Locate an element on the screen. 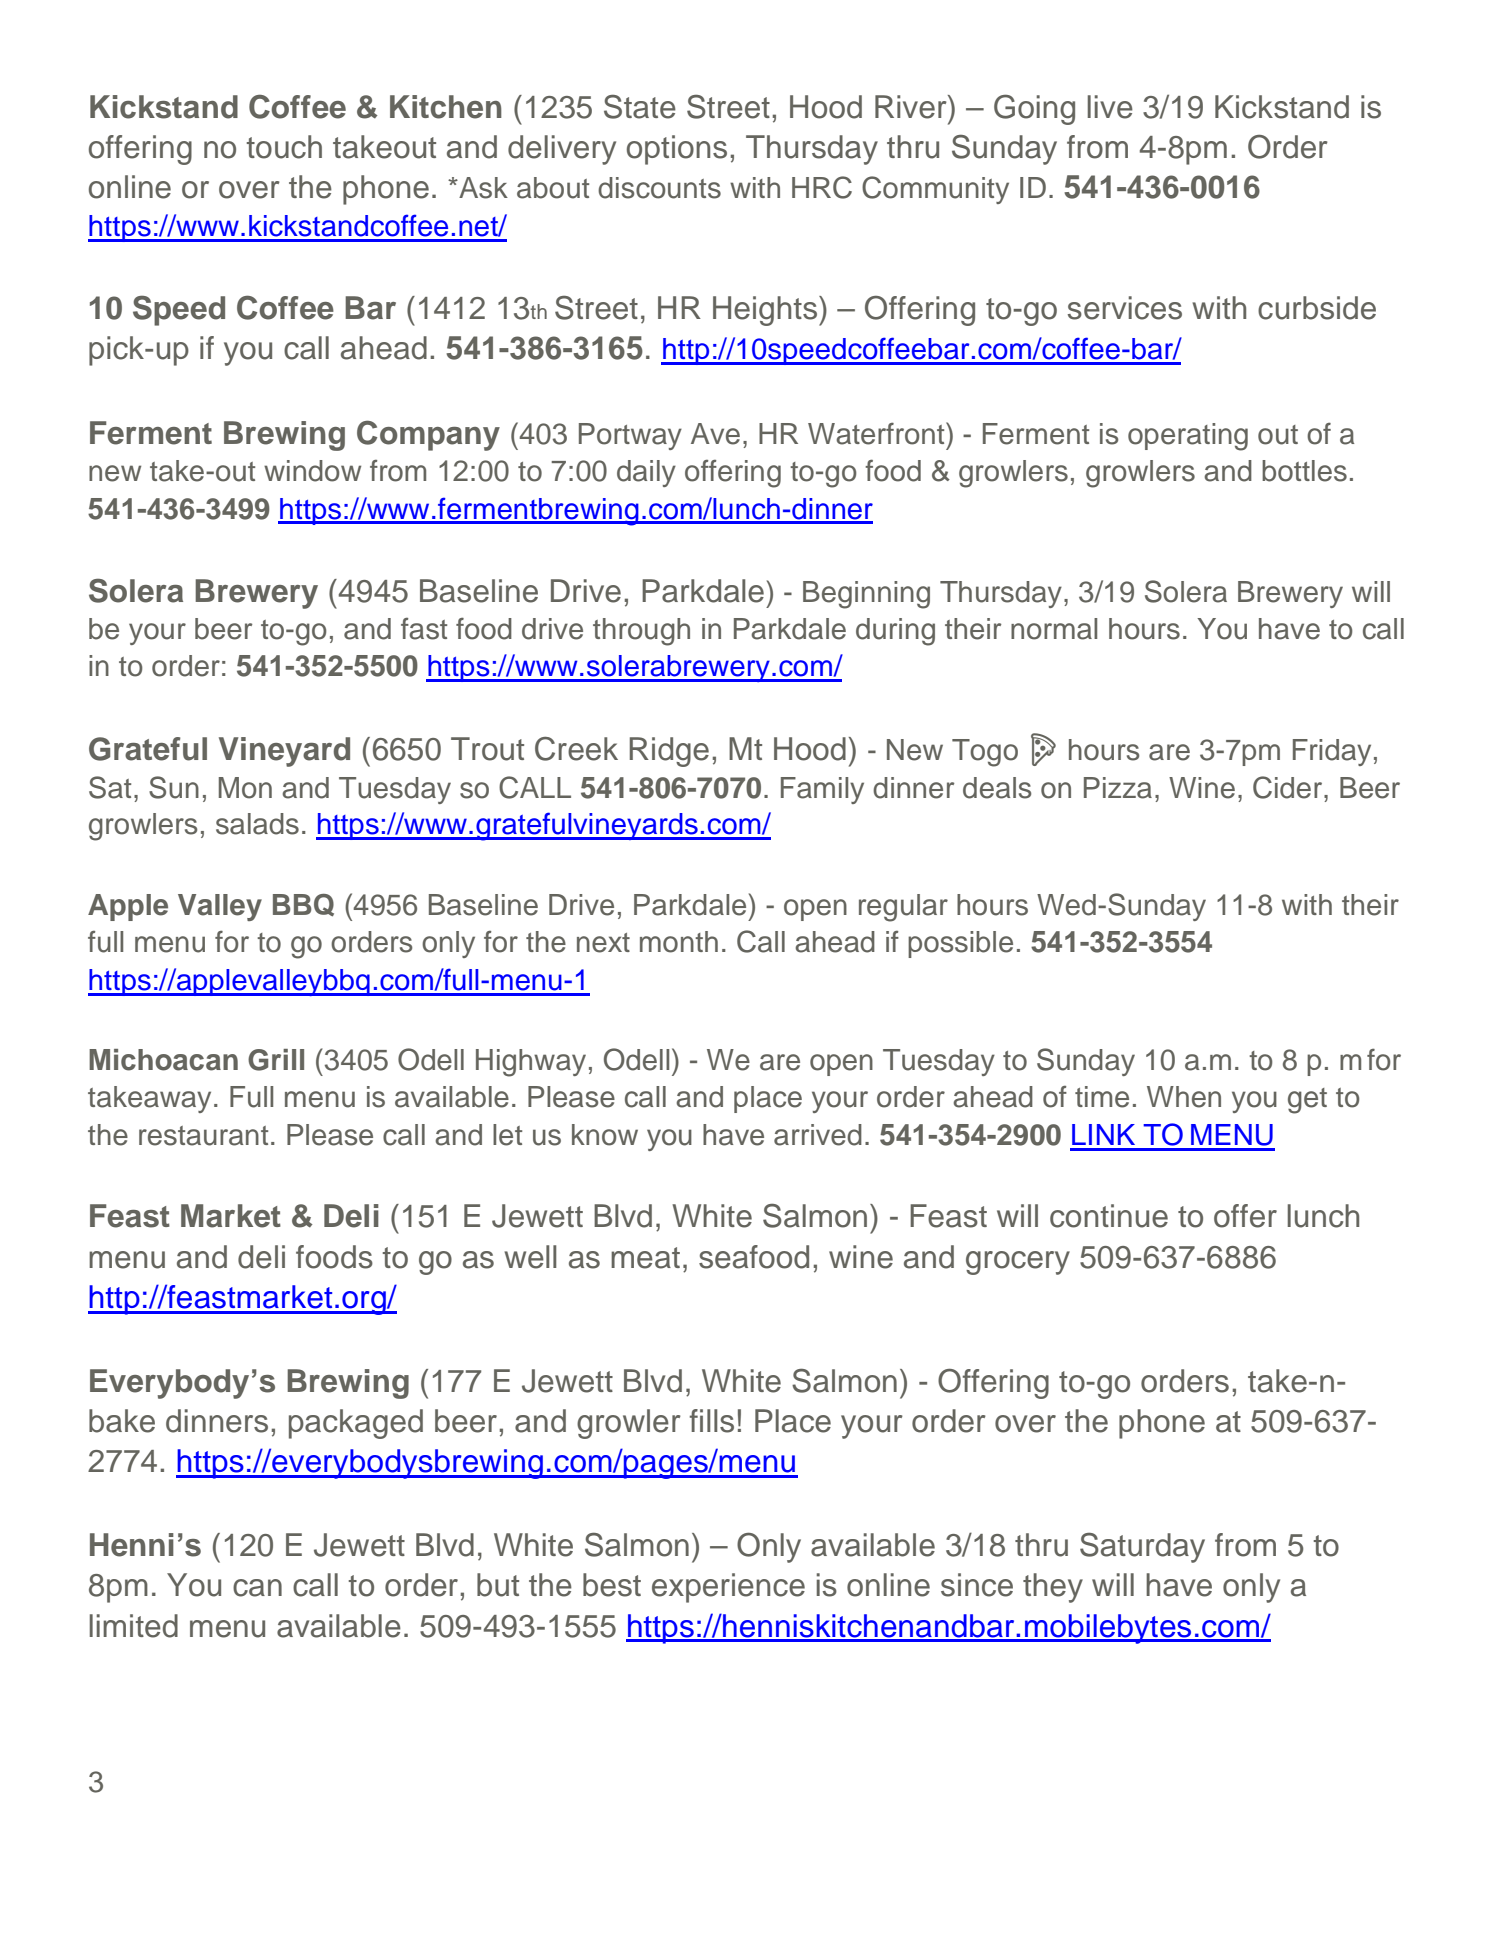 The width and height of the screenshot is (1494, 1933). options is located at coordinates (677, 150).
